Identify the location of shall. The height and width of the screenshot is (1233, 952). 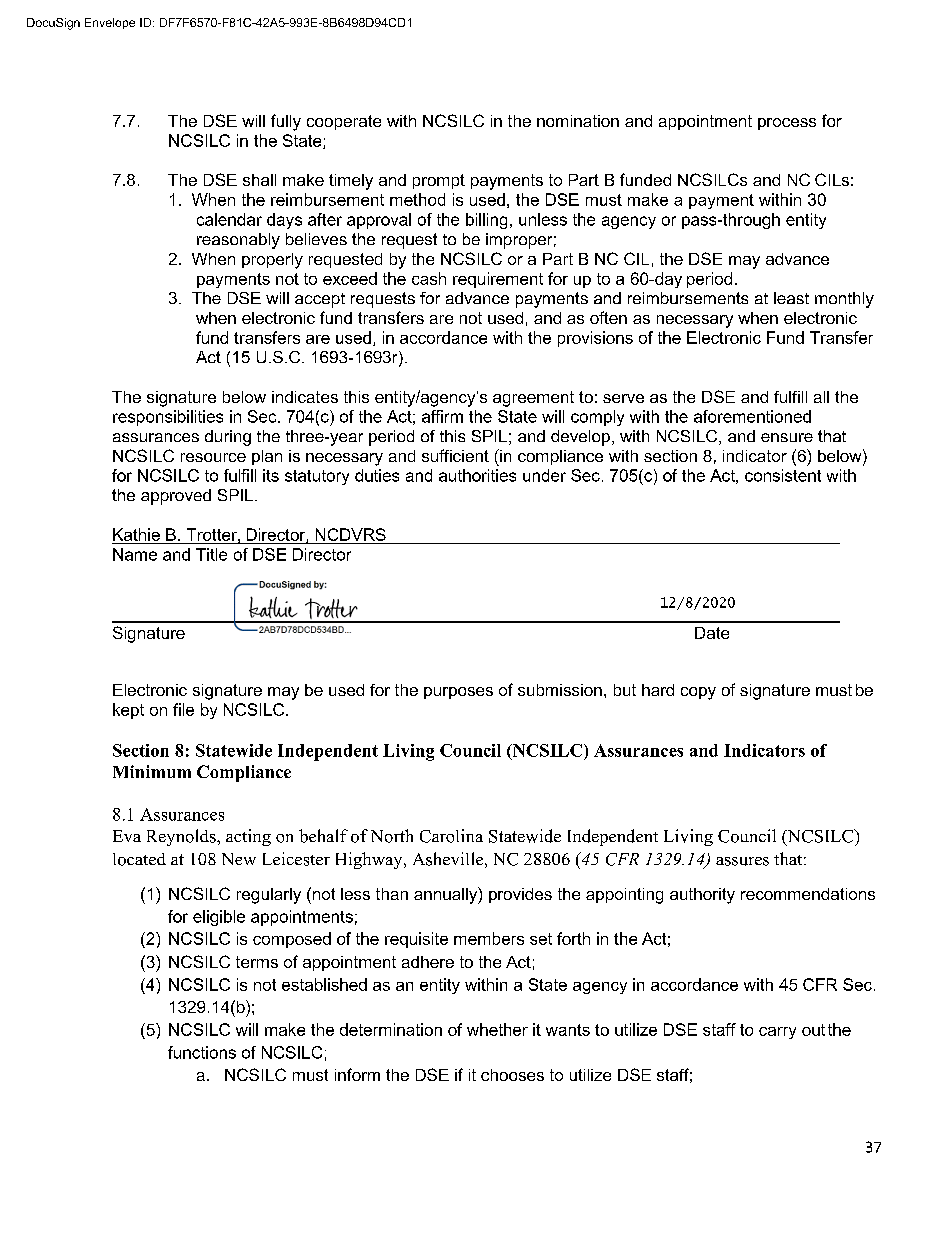
(259, 180).
